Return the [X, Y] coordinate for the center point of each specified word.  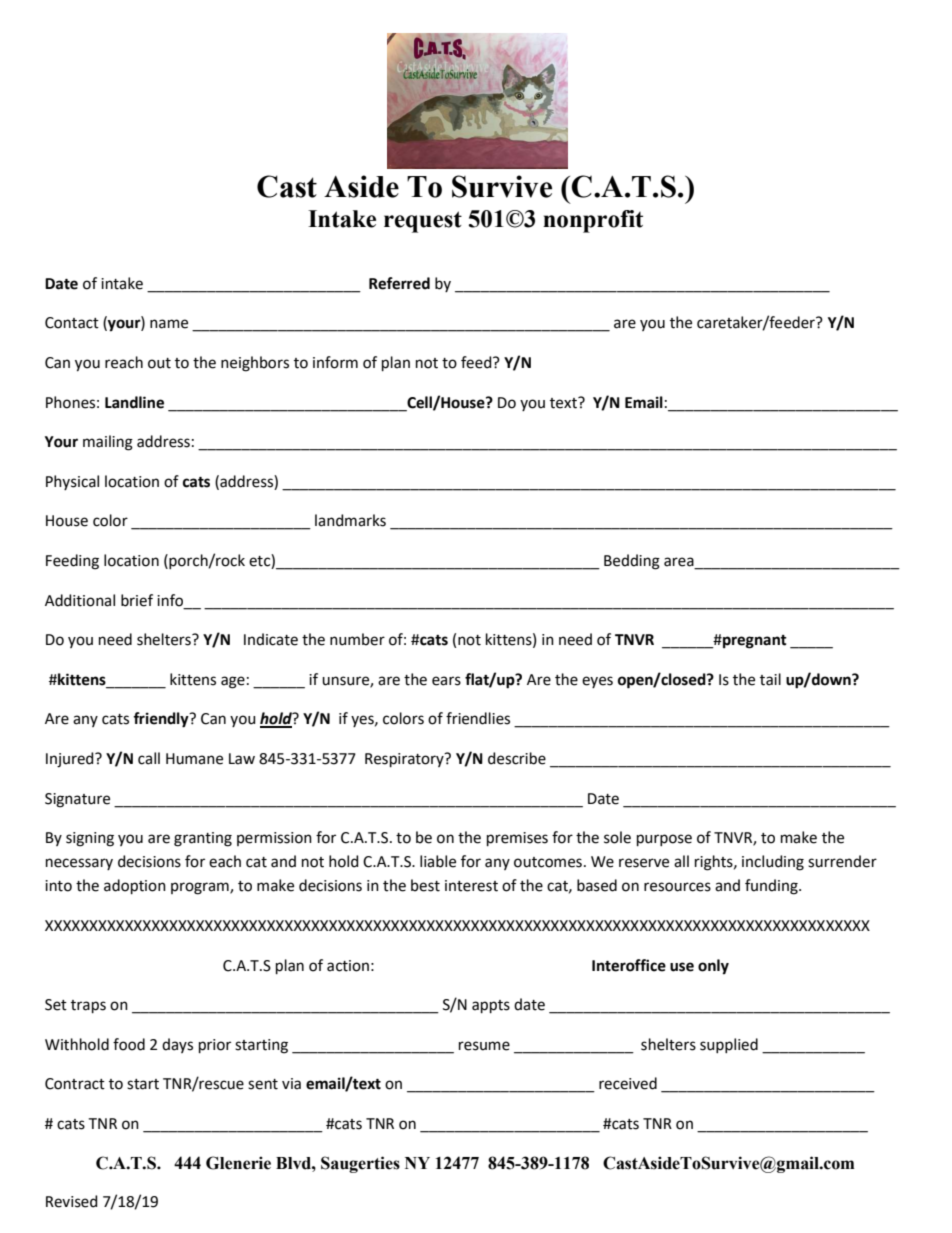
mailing [108, 443]
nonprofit [593, 221]
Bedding [632, 562]
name [169, 324]
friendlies [478, 718]
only [713, 967]
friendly [162, 720]
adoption [135, 886]
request [423, 222]
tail [770, 679]
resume [484, 1046]
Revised [72, 1201]
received [628, 1083]
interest [471, 886]
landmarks [350, 520]
